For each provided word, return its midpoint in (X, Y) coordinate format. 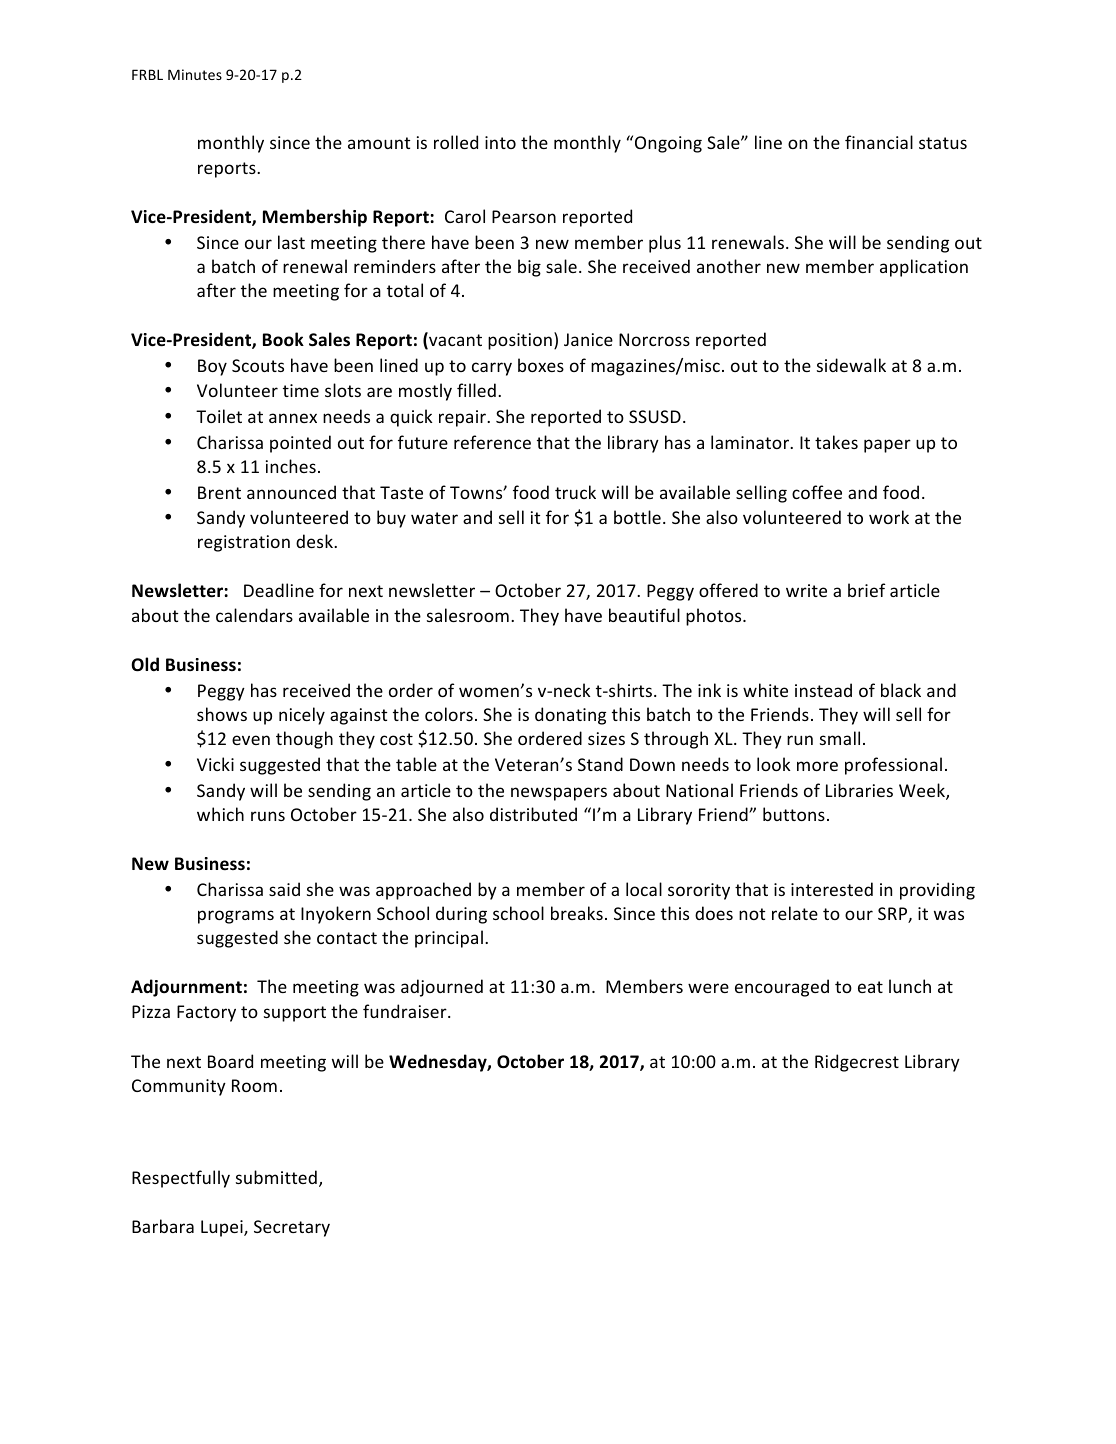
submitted (276, 1177)
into (500, 142)
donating (570, 716)
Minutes (195, 74)
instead (823, 690)
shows (222, 714)
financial (879, 142)
